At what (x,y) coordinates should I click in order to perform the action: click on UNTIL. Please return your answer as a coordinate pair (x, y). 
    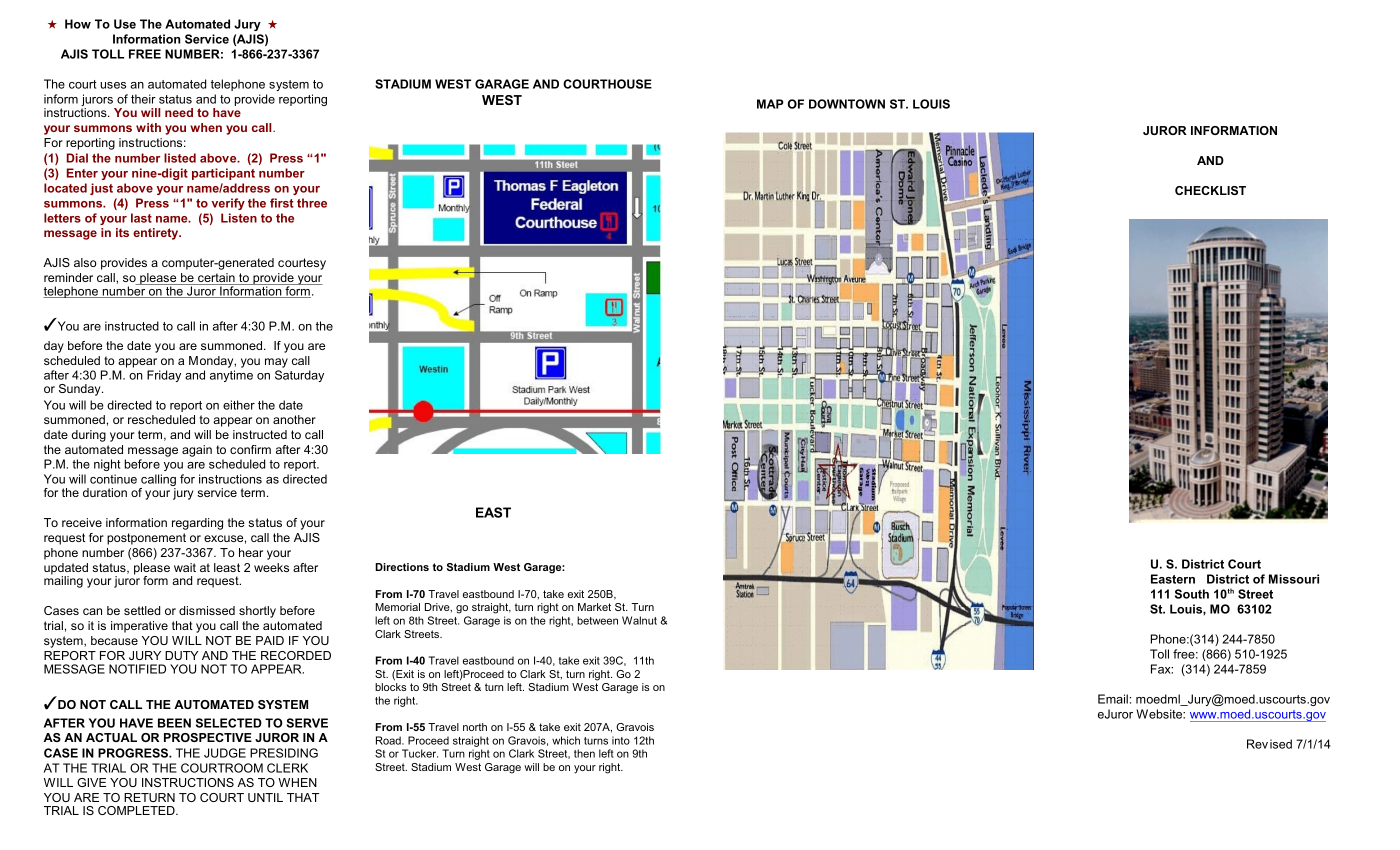
    Looking at the image, I should click on (265, 797).
